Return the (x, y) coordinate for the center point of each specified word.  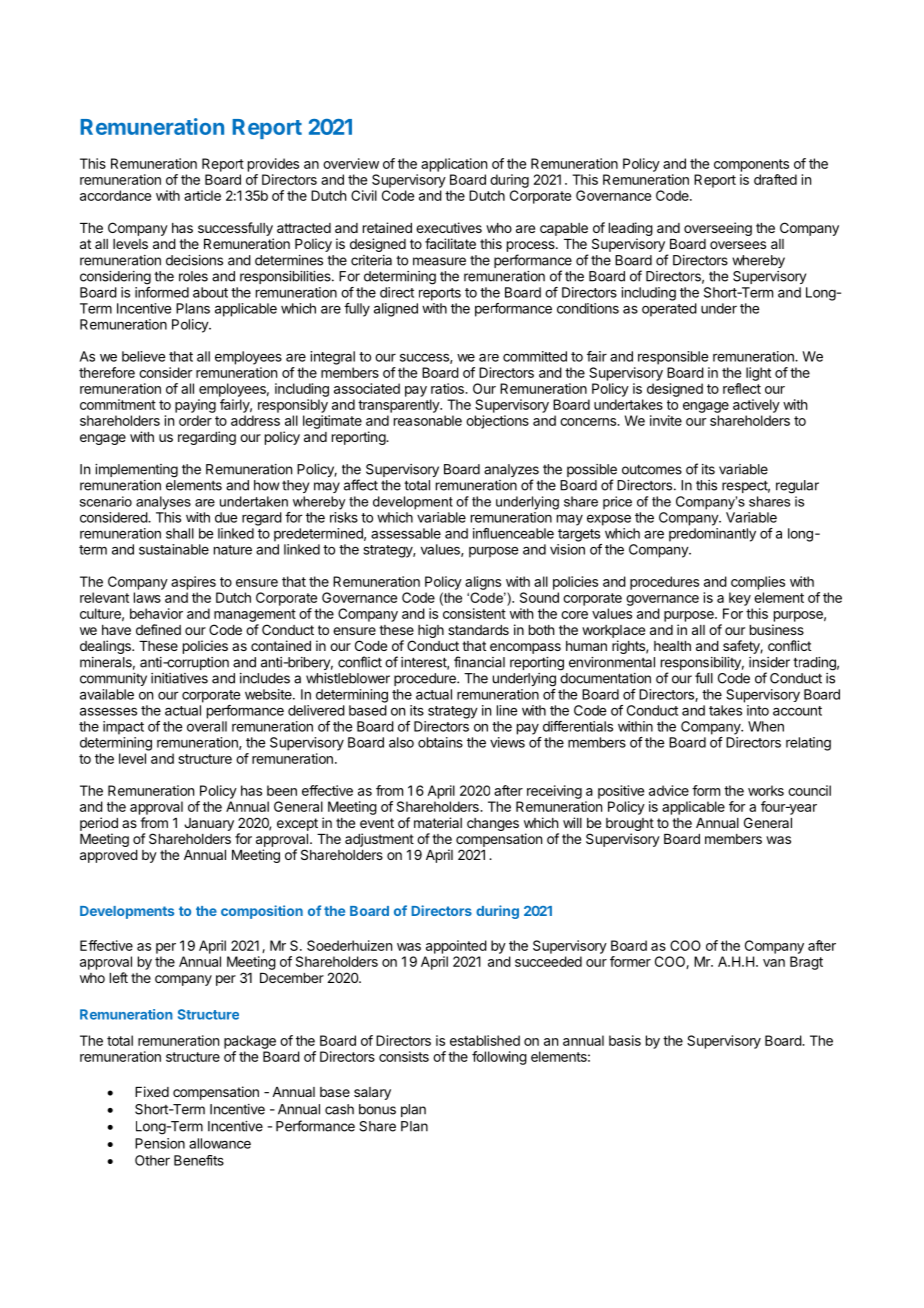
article (202, 195)
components (751, 165)
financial (479, 662)
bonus (377, 1109)
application (454, 165)
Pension (160, 1143)
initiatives (179, 678)
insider (769, 662)
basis (625, 1040)
